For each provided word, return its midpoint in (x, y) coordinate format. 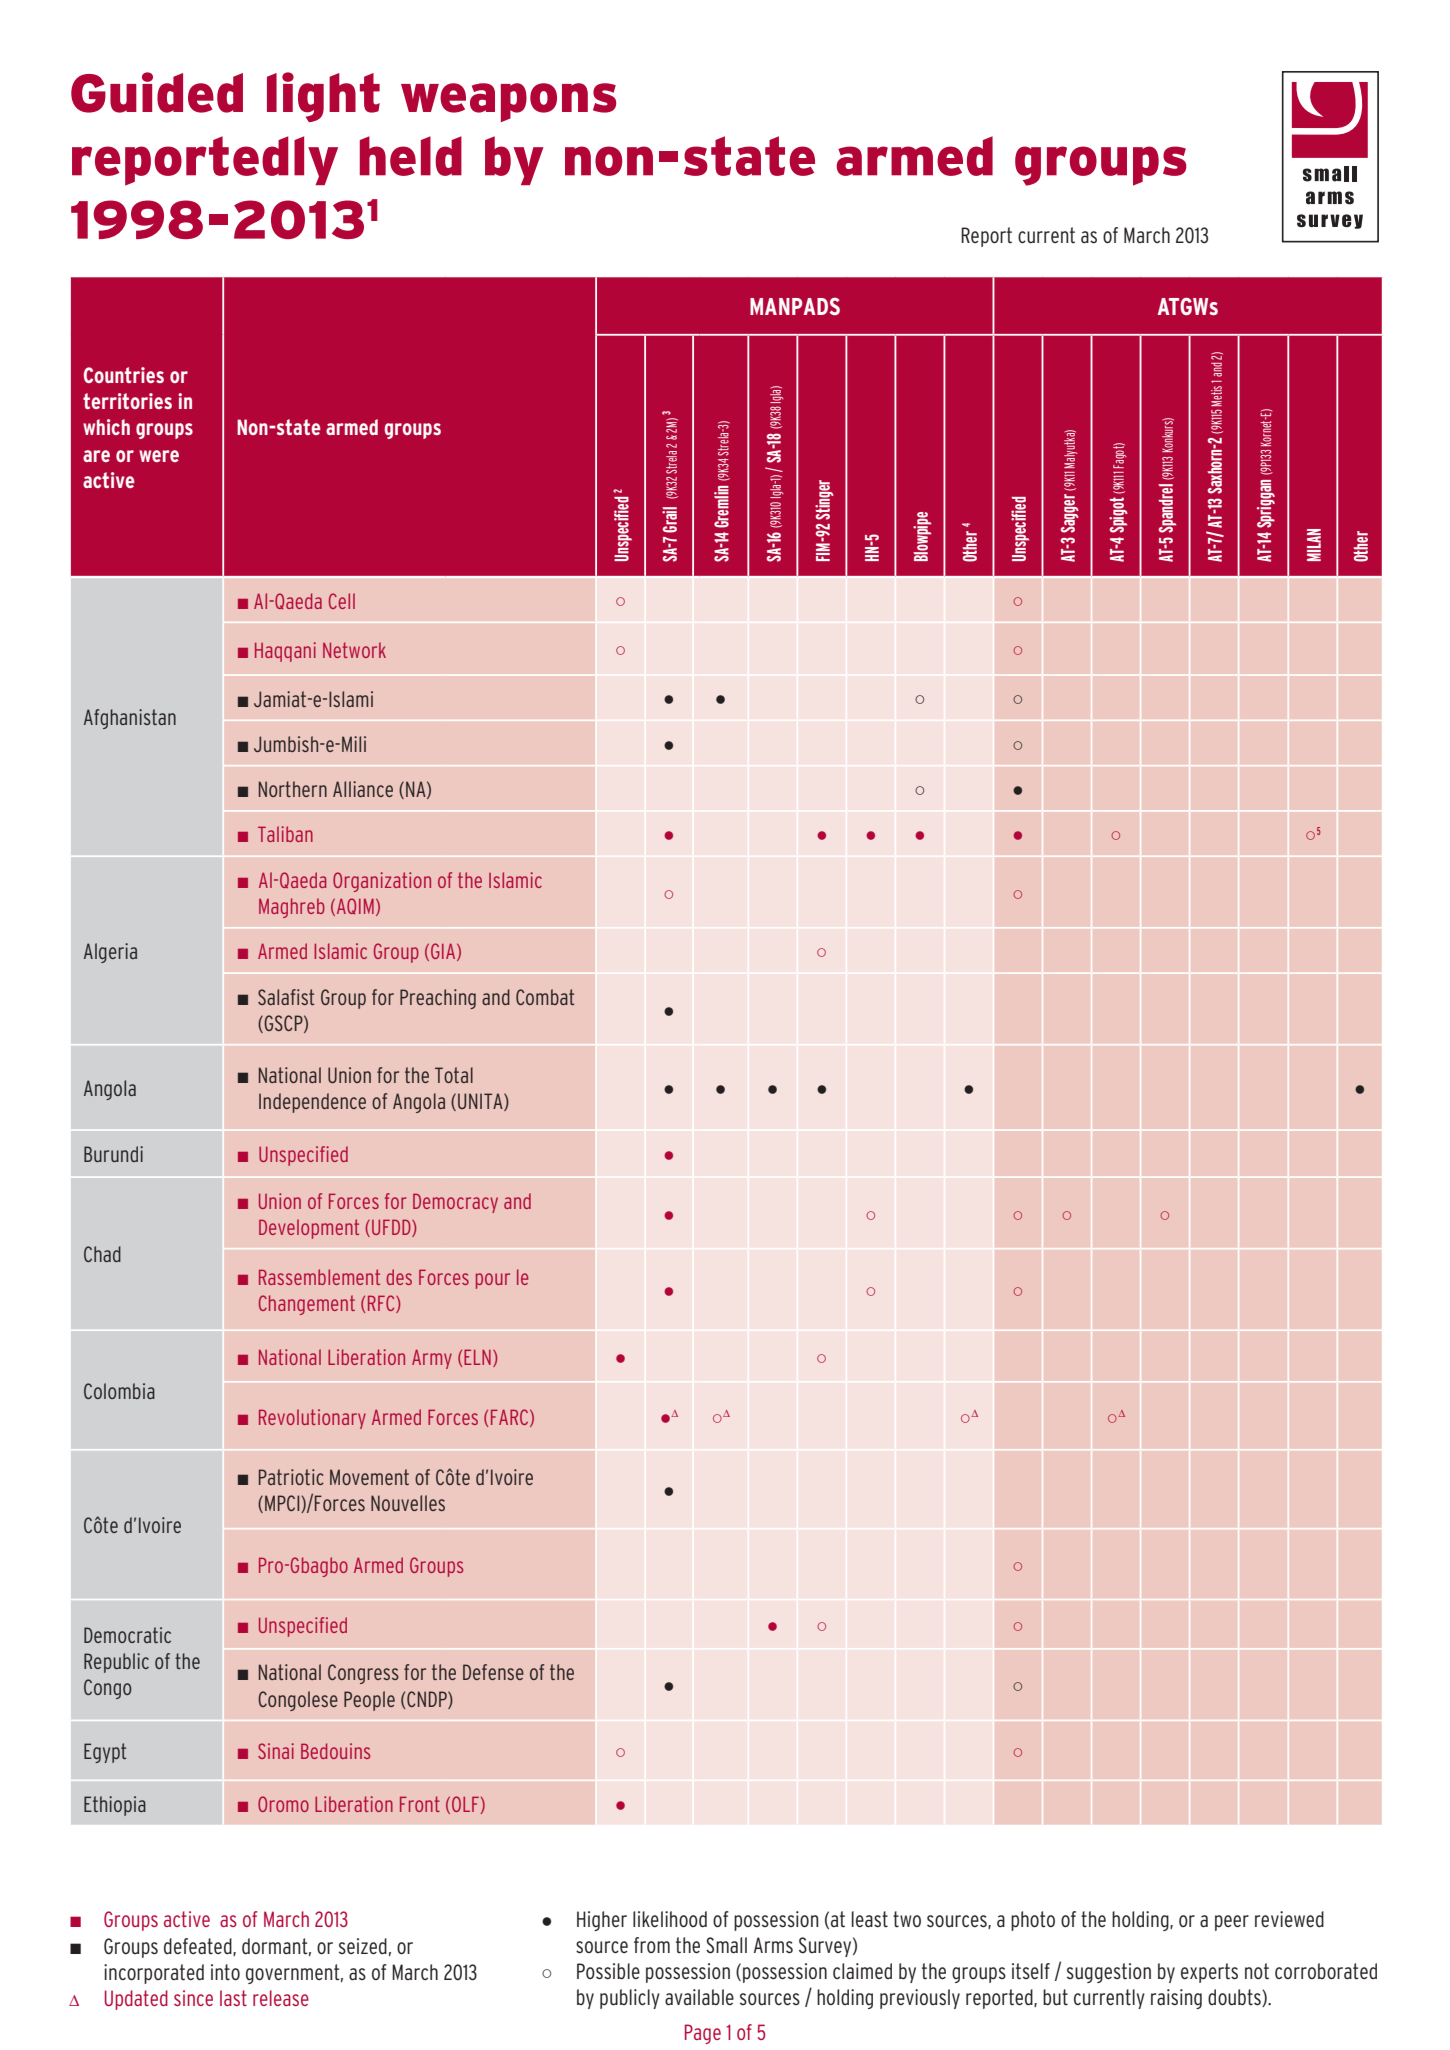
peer (1232, 1923)
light (323, 97)
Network (354, 650)
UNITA (481, 1102)
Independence (312, 1103)
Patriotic (291, 1477)
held (411, 156)
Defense (493, 1672)
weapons (508, 102)
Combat (545, 997)
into (225, 1972)
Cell (342, 601)
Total (454, 1075)
